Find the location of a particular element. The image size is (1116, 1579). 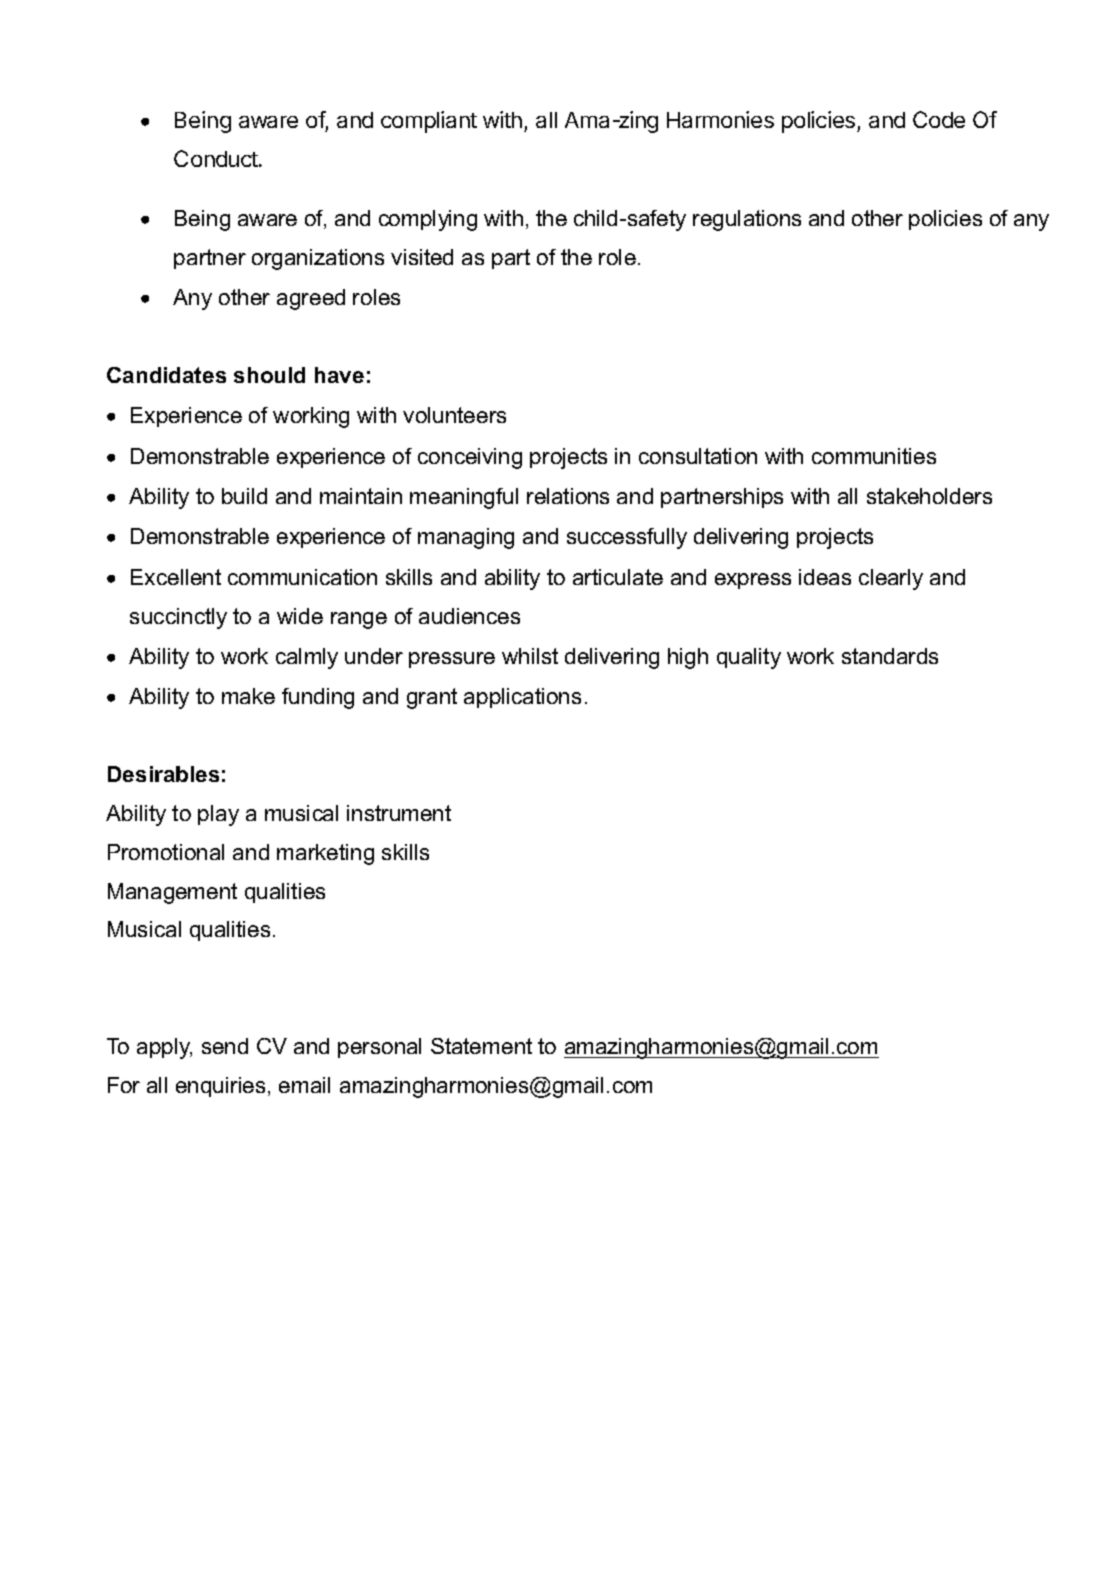

succinctly is located at coordinates (178, 618).
